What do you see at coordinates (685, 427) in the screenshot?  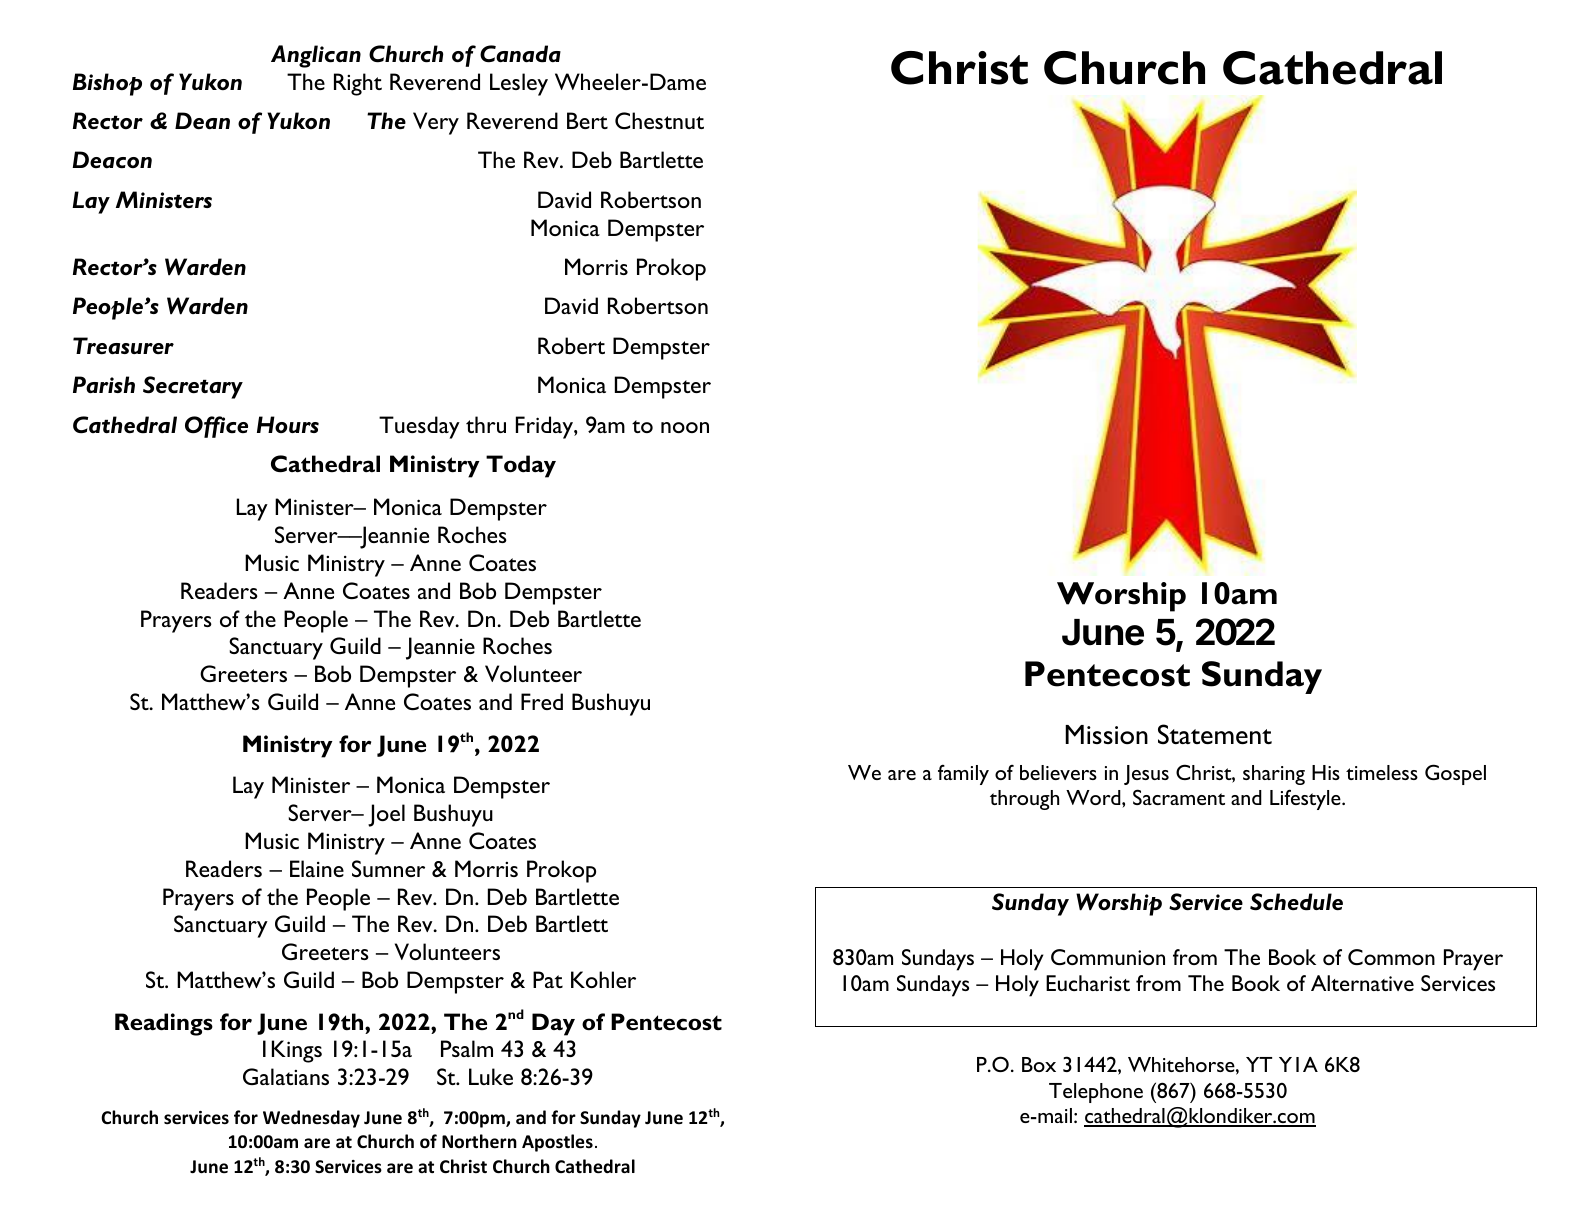 I see `noon` at bounding box center [685, 427].
